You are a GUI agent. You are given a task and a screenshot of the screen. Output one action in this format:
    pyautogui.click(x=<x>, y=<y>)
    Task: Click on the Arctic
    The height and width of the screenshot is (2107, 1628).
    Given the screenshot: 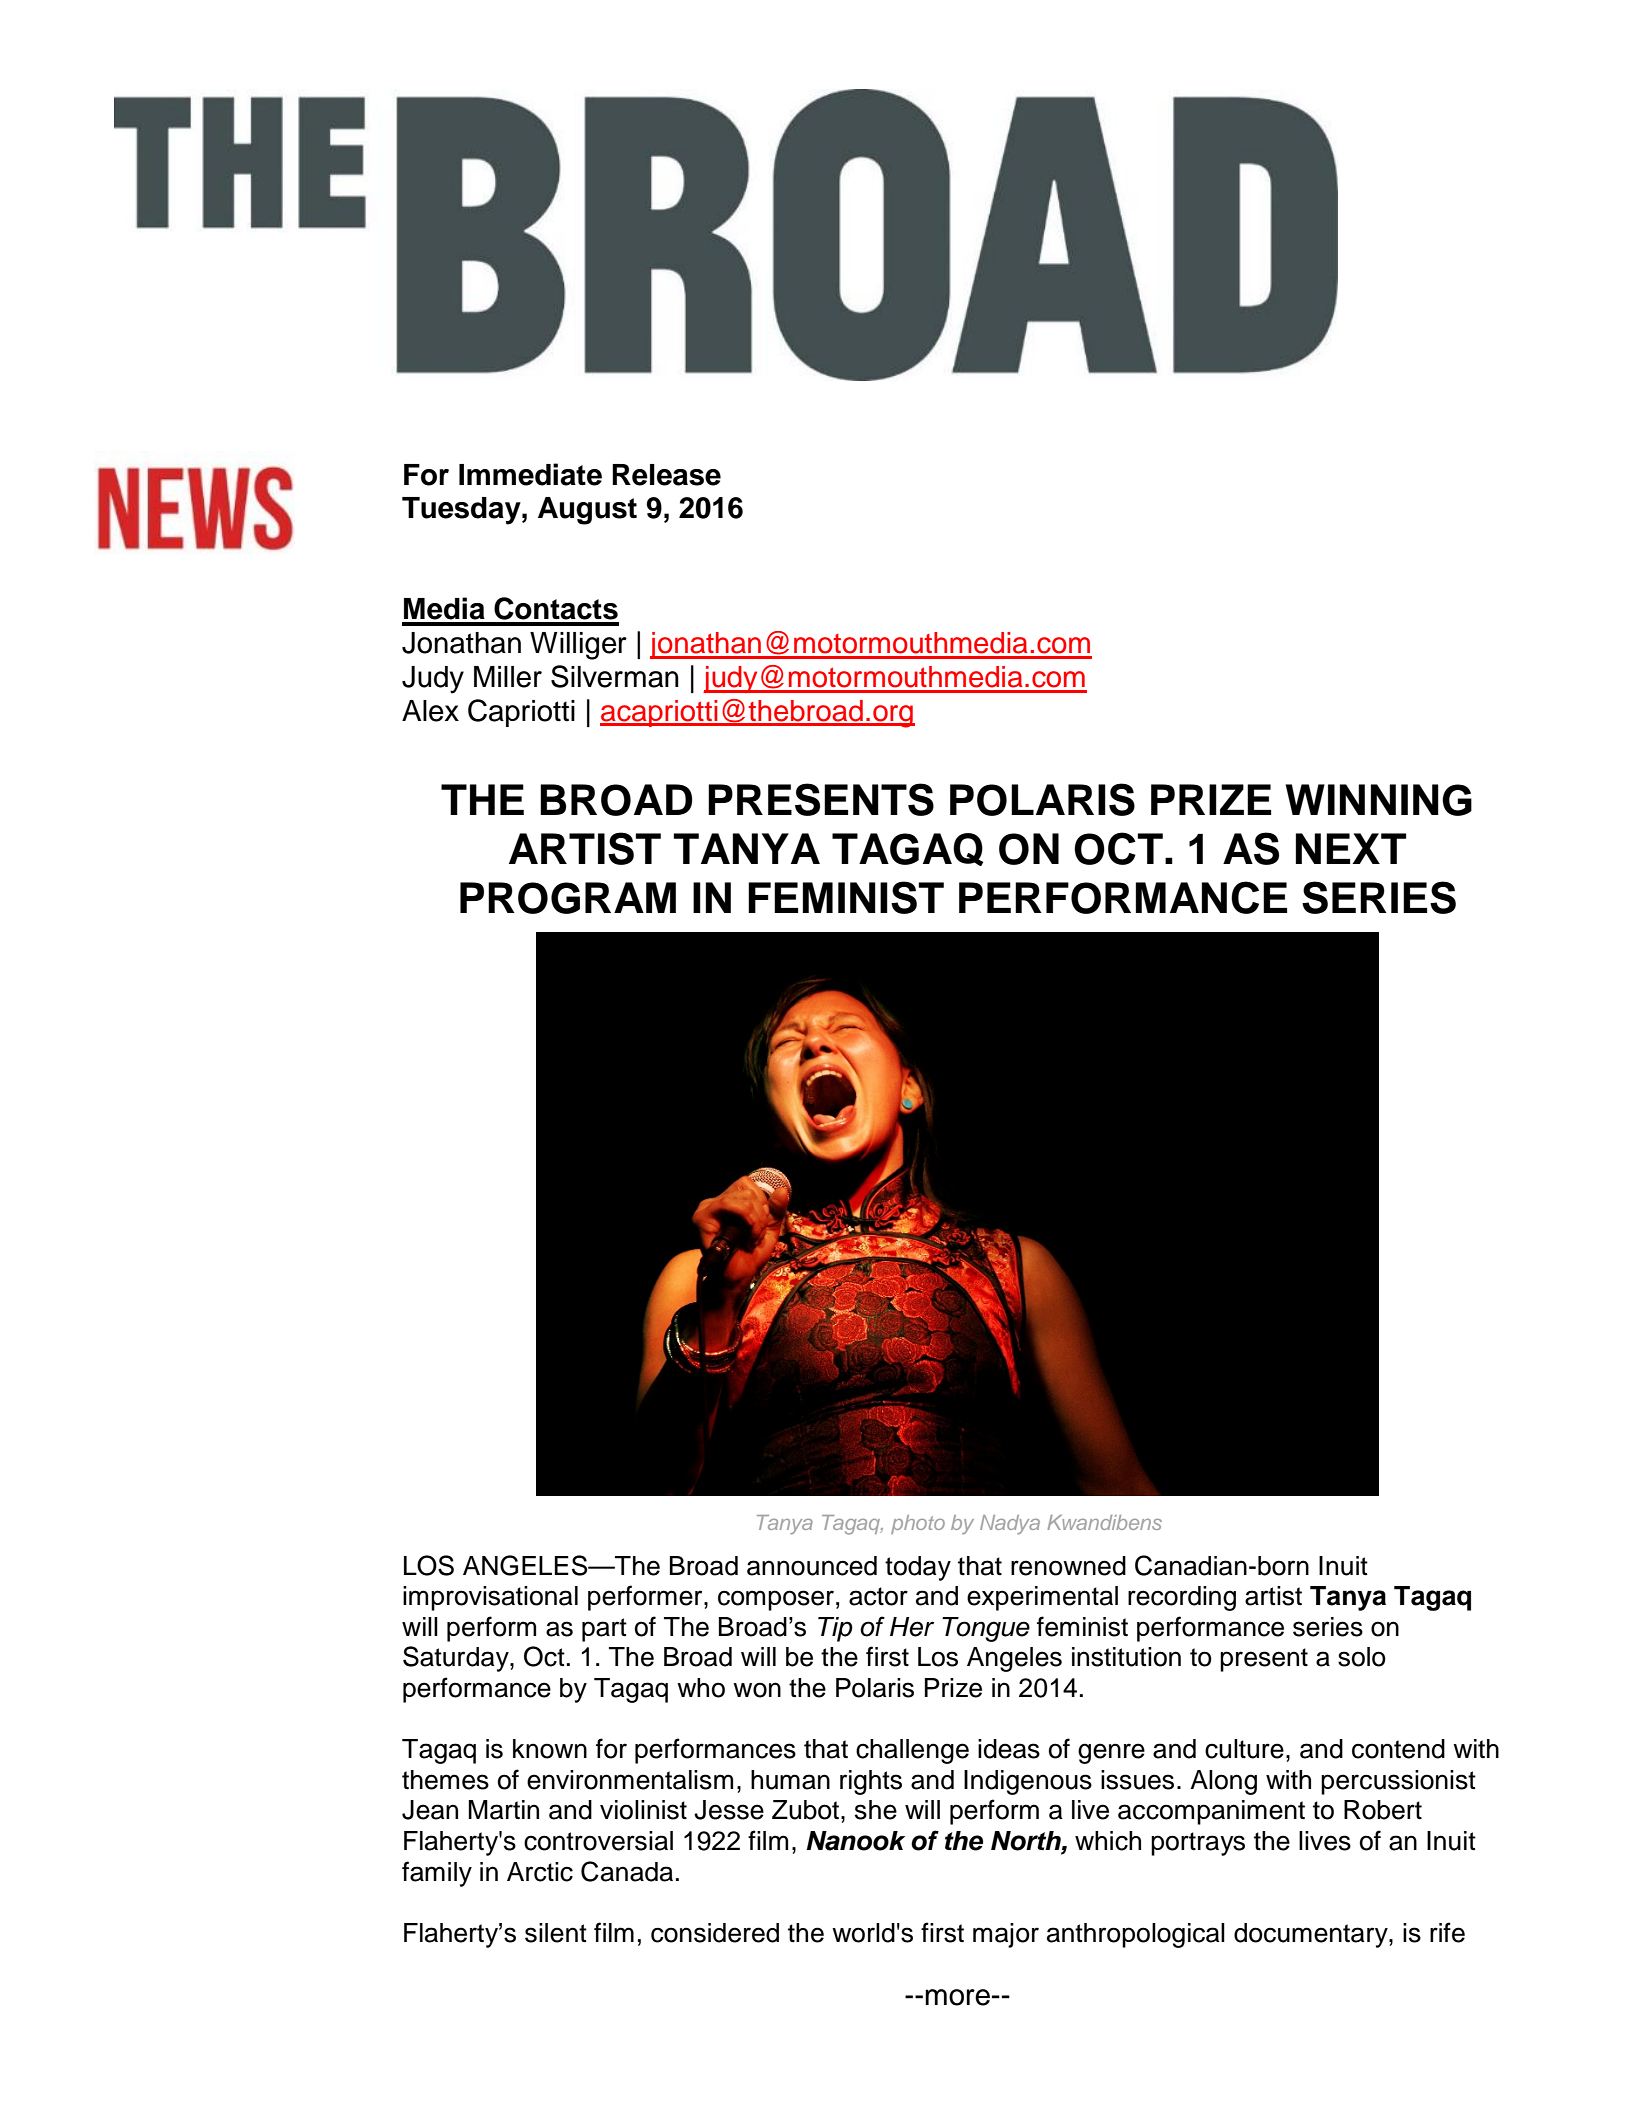 What is the action you would take?
    pyautogui.click(x=540, y=1872)
